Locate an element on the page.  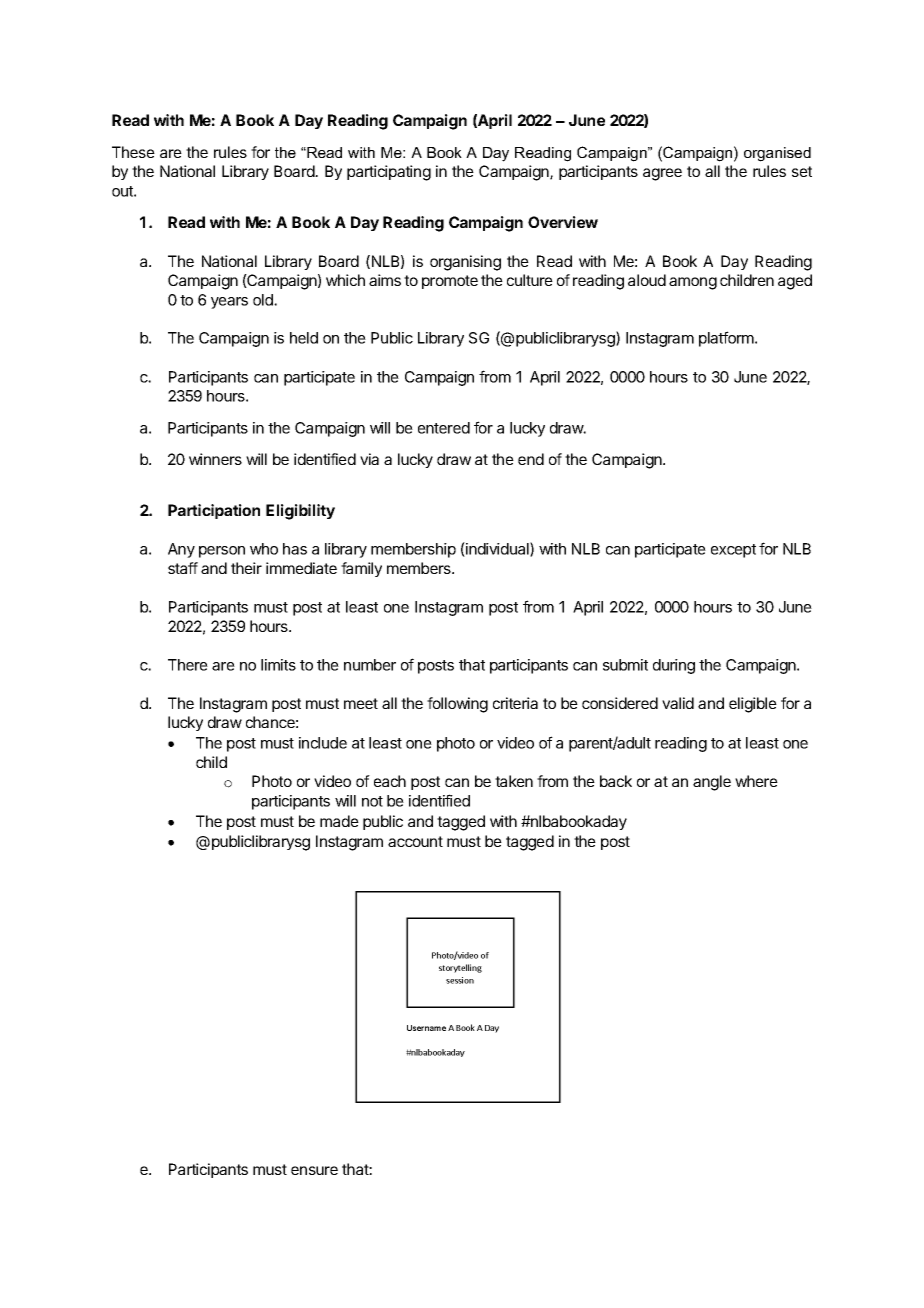
Username is located at coordinates (426, 1028).
